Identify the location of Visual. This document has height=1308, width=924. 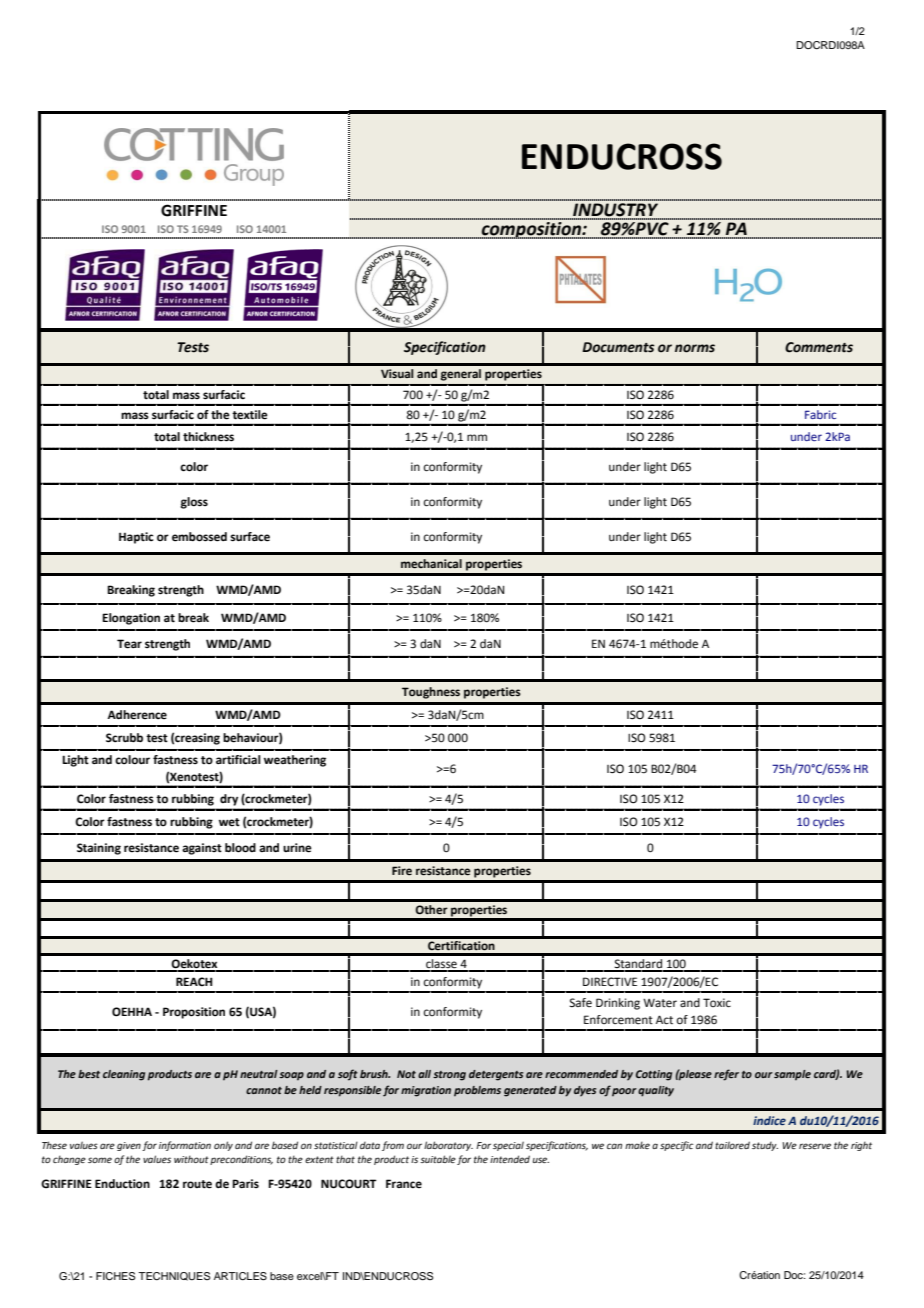
(397, 373).
